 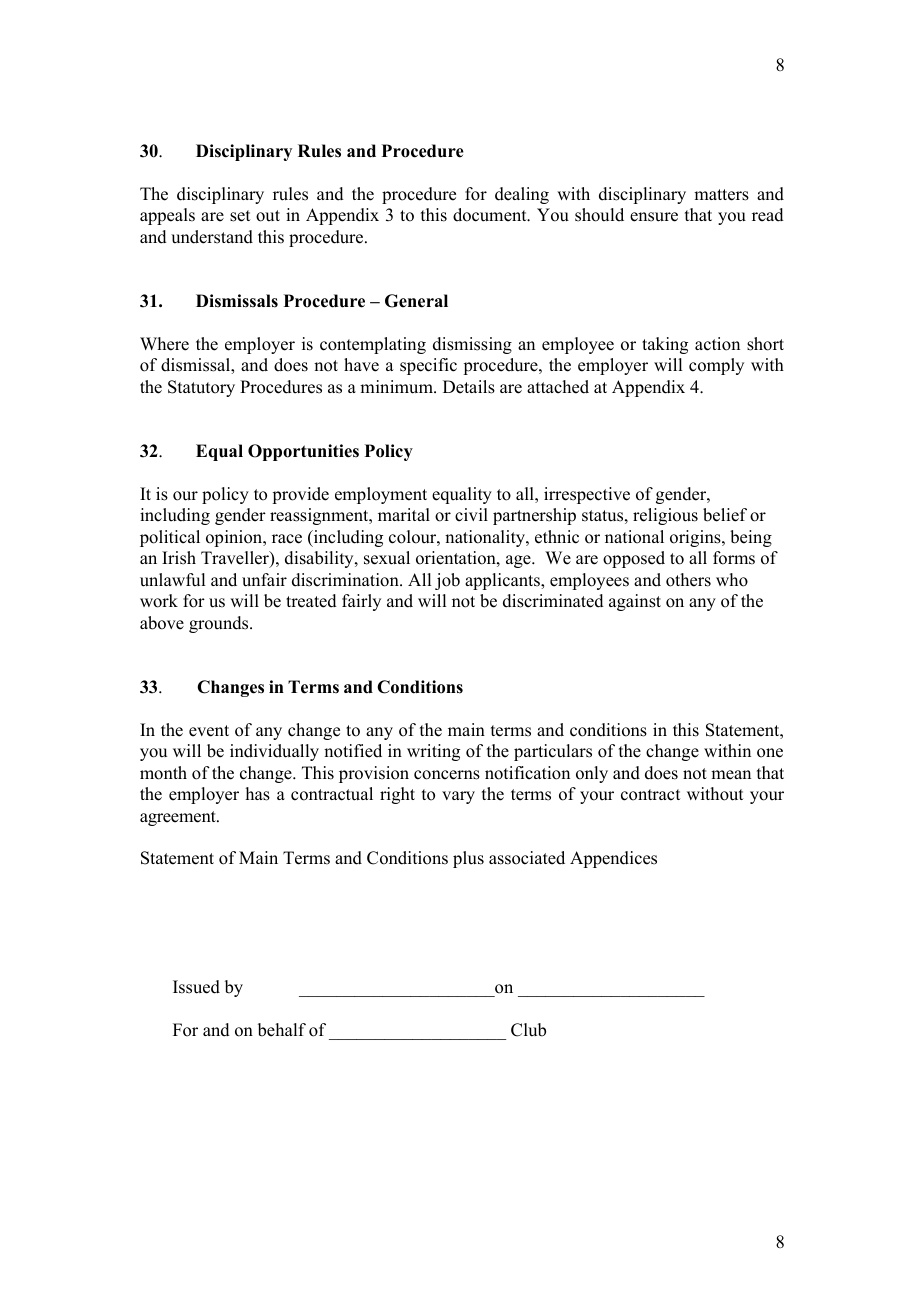 I want to click on event, so click(x=209, y=731).
